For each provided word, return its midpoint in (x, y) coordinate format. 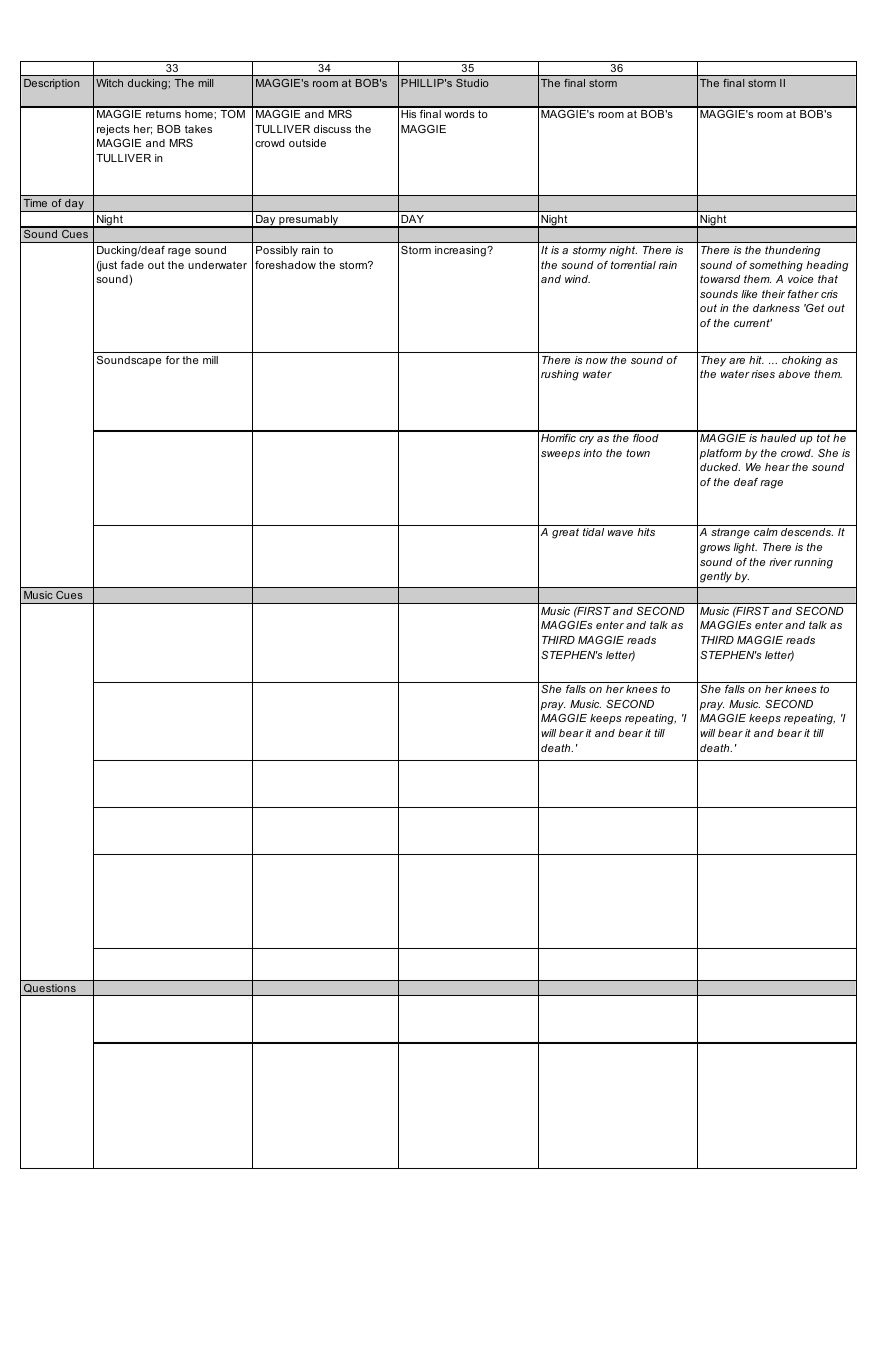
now (597, 361)
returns (163, 114)
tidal (593, 532)
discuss (332, 129)
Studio (472, 83)
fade (132, 265)
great (565, 533)
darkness (776, 308)
